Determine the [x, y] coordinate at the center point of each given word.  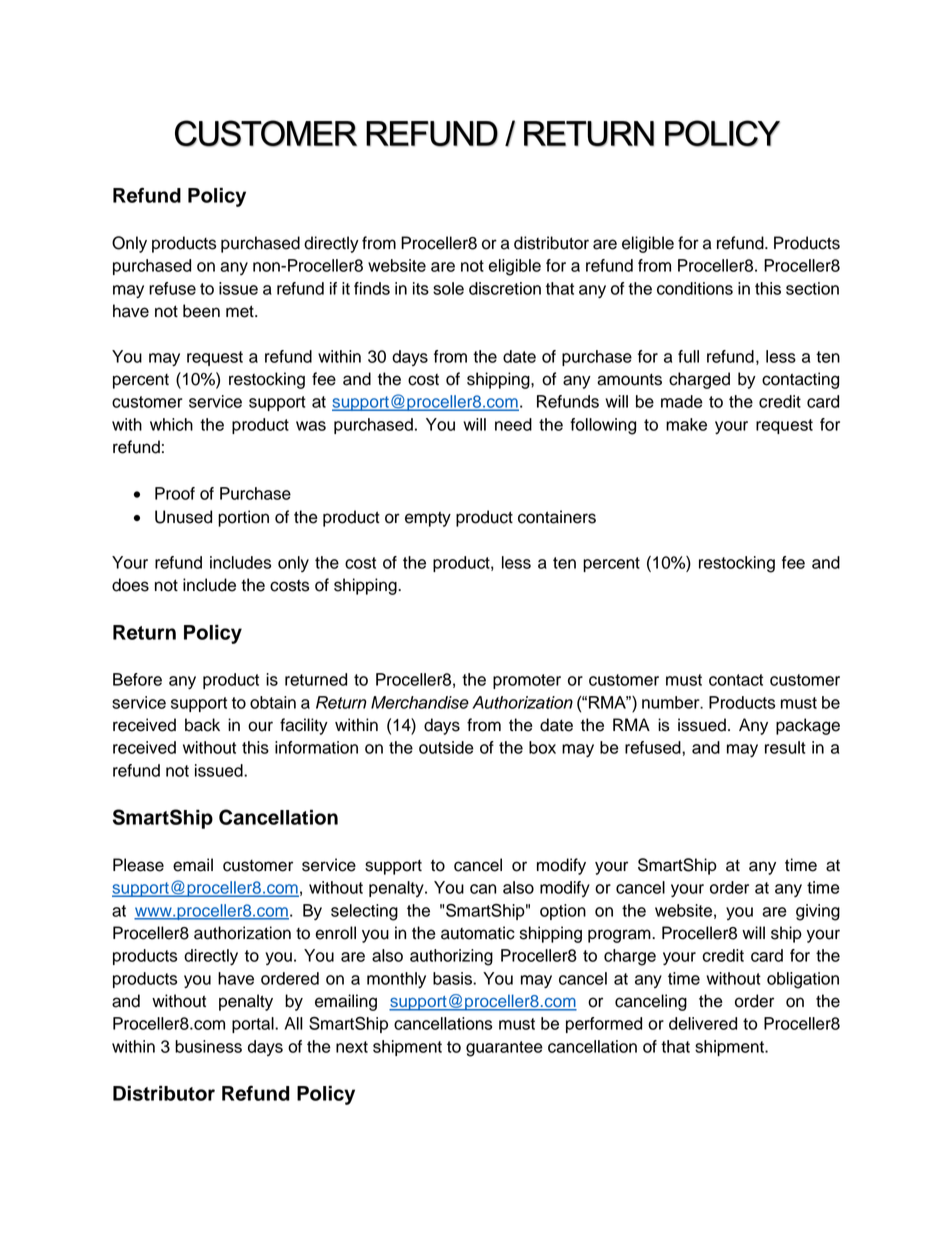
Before [137, 679]
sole [448, 288]
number [672, 702]
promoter [527, 681]
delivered [703, 1023]
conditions [695, 288]
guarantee [504, 1049]
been [201, 311]
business [208, 1046]
